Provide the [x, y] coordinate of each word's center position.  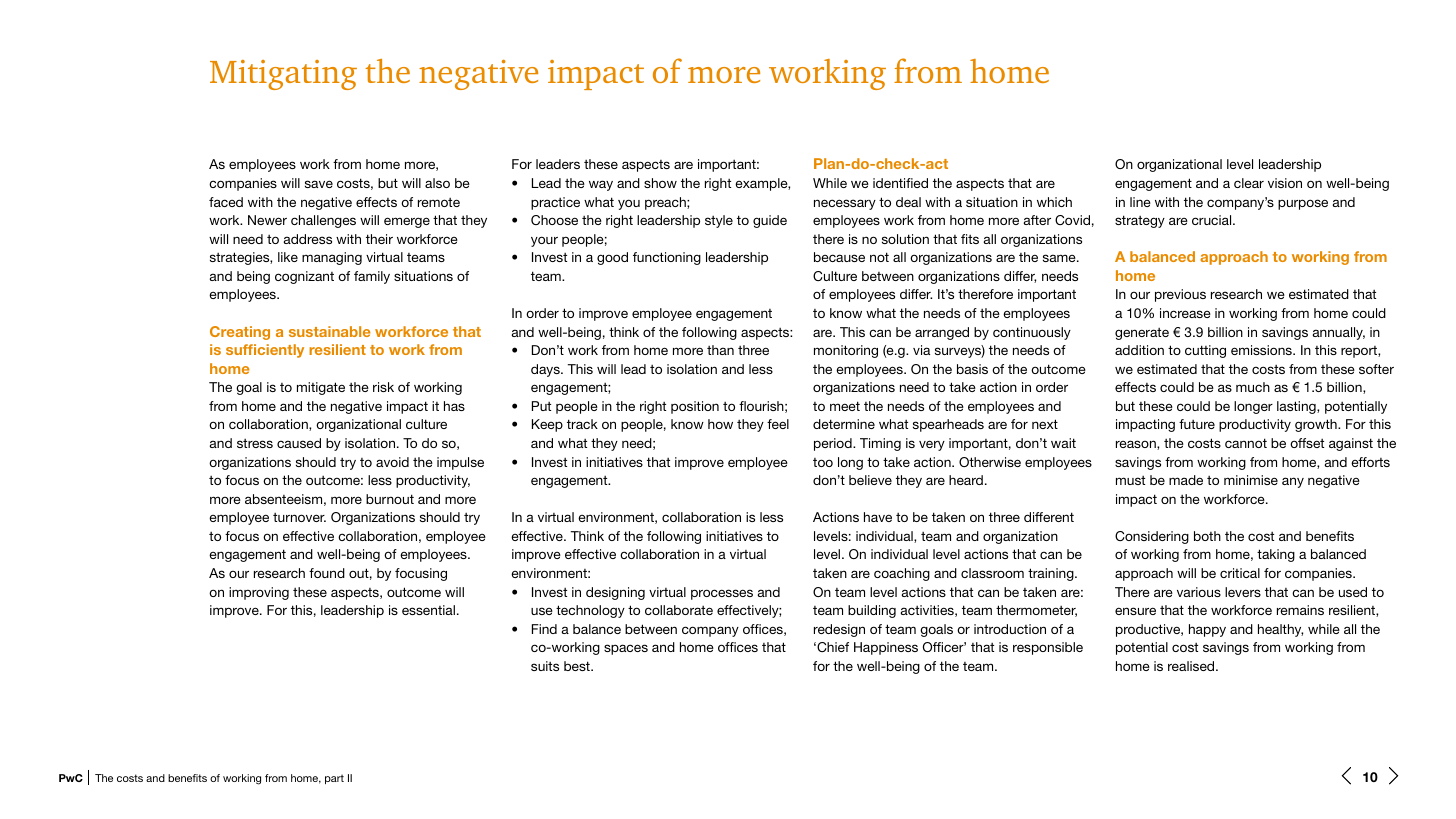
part [334, 779]
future [1197, 424]
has [454, 406]
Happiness [886, 648]
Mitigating [283, 75]
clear [1249, 183]
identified [900, 183]
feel [778, 424]
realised [1192, 666]
